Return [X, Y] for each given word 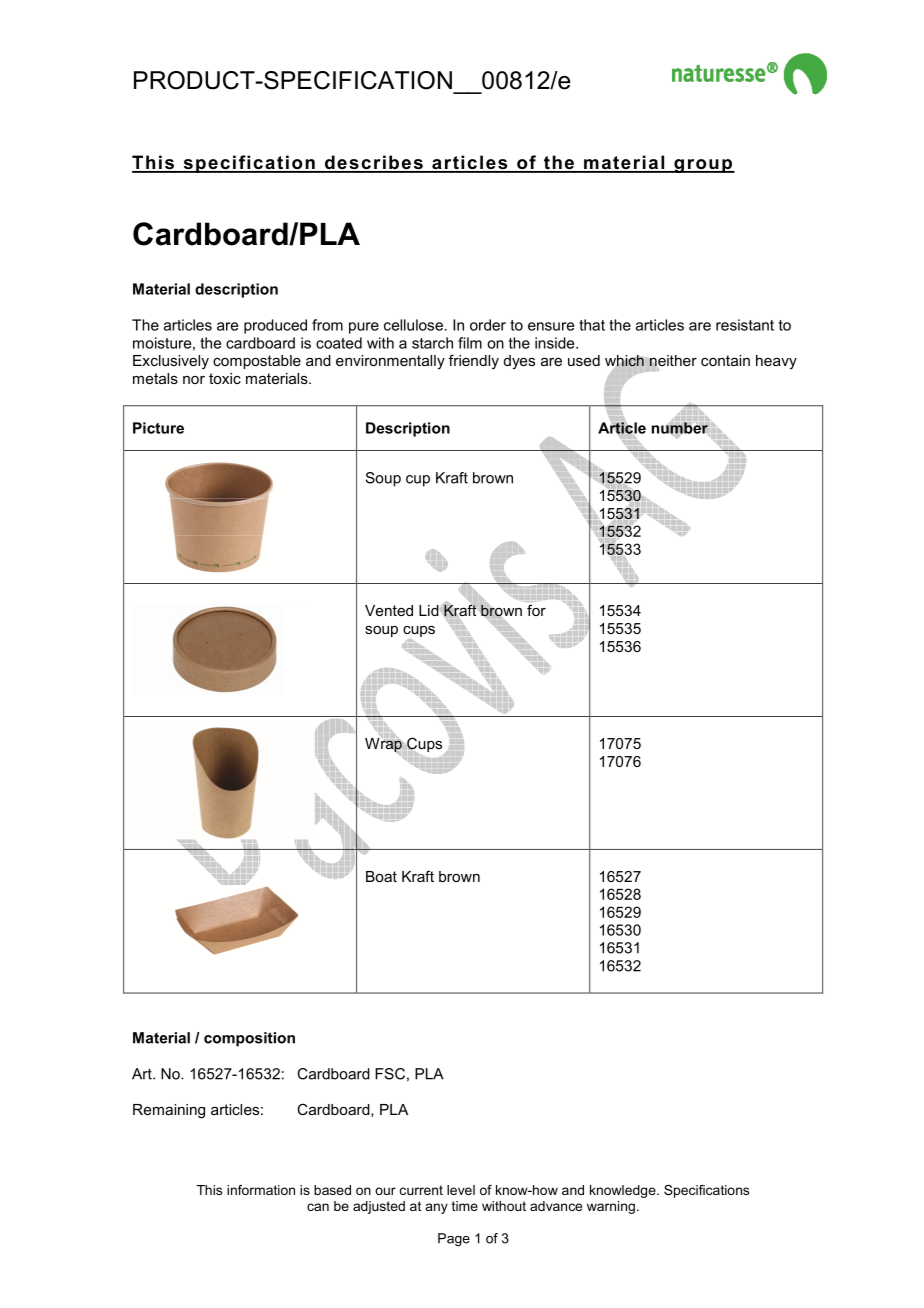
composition [249, 1039]
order [488, 325]
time [465, 1206]
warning [611, 1207]
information [261, 1190]
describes [374, 163]
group [703, 166]
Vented [389, 610]
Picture [158, 428]
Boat [381, 876]
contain [725, 360]
